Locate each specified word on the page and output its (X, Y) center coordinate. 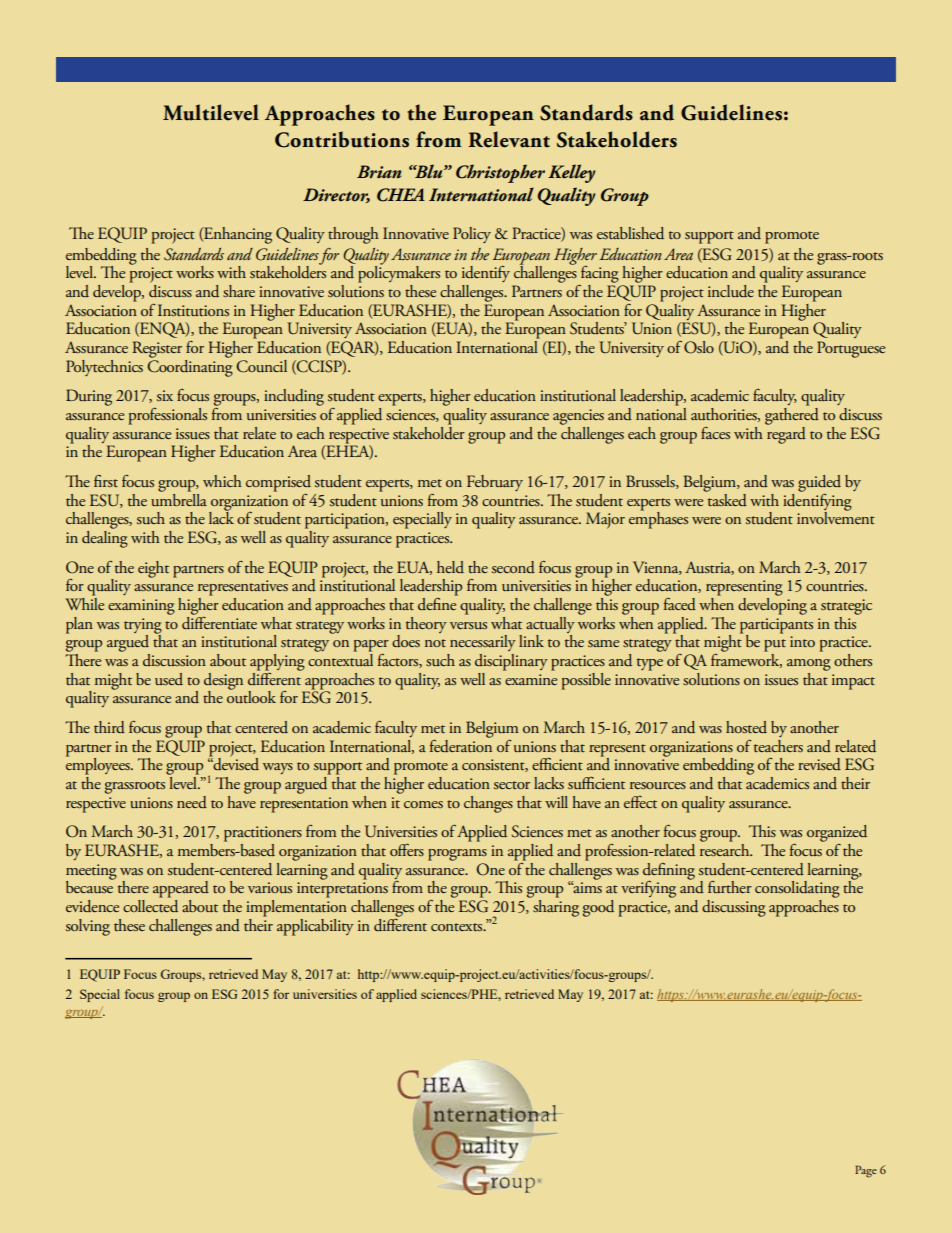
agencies (578, 417)
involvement (836, 517)
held (450, 567)
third (109, 727)
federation (461, 745)
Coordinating (190, 367)
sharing (555, 907)
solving (88, 927)
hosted (746, 727)
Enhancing (237, 235)
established (630, 233)
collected (150, 905)
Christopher (500, 173)
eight (153, 569)
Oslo (699, 347)
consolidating (797, 889)
